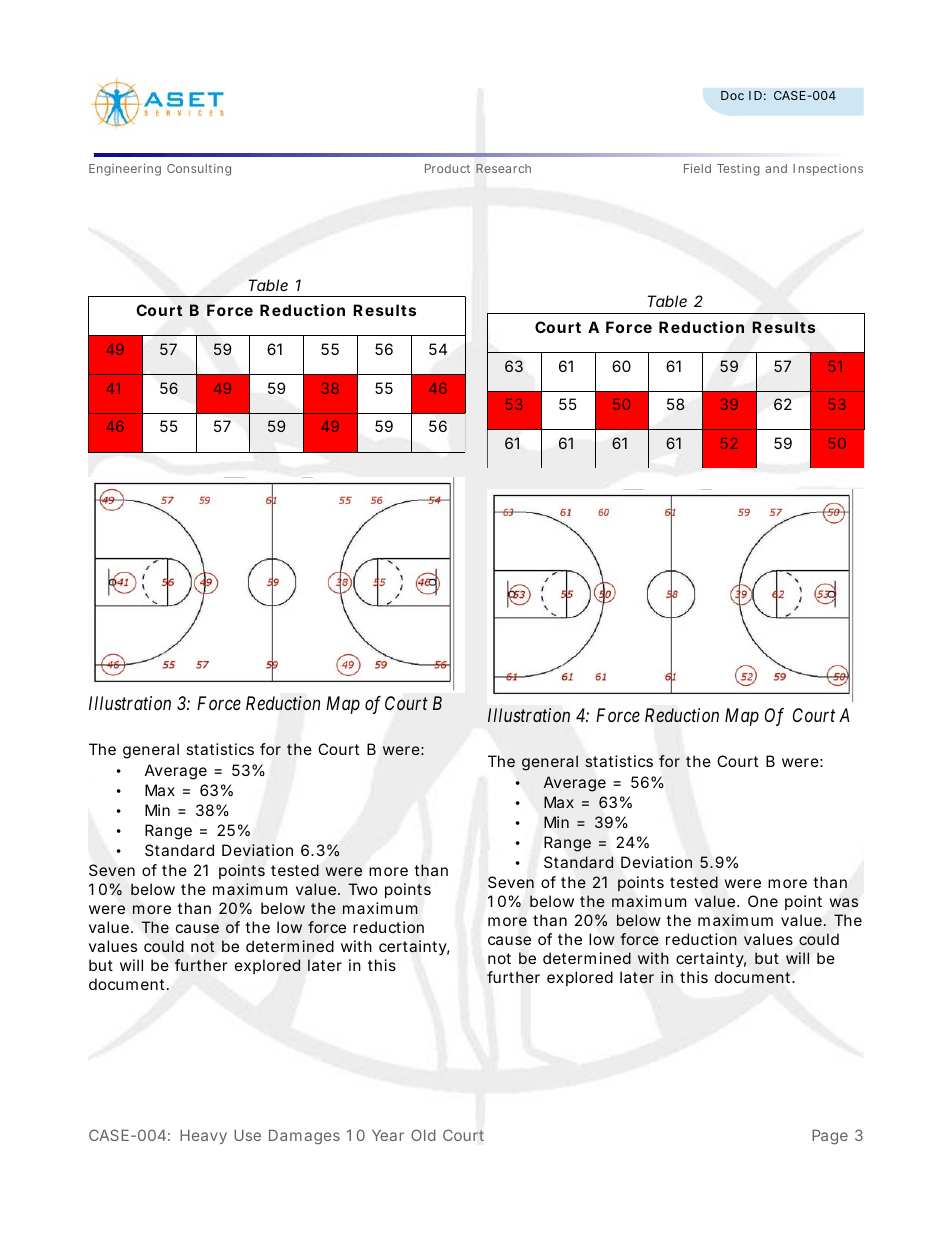 This screenshot has height=1233, width=952. I want to click on was, so click(844, 902).
